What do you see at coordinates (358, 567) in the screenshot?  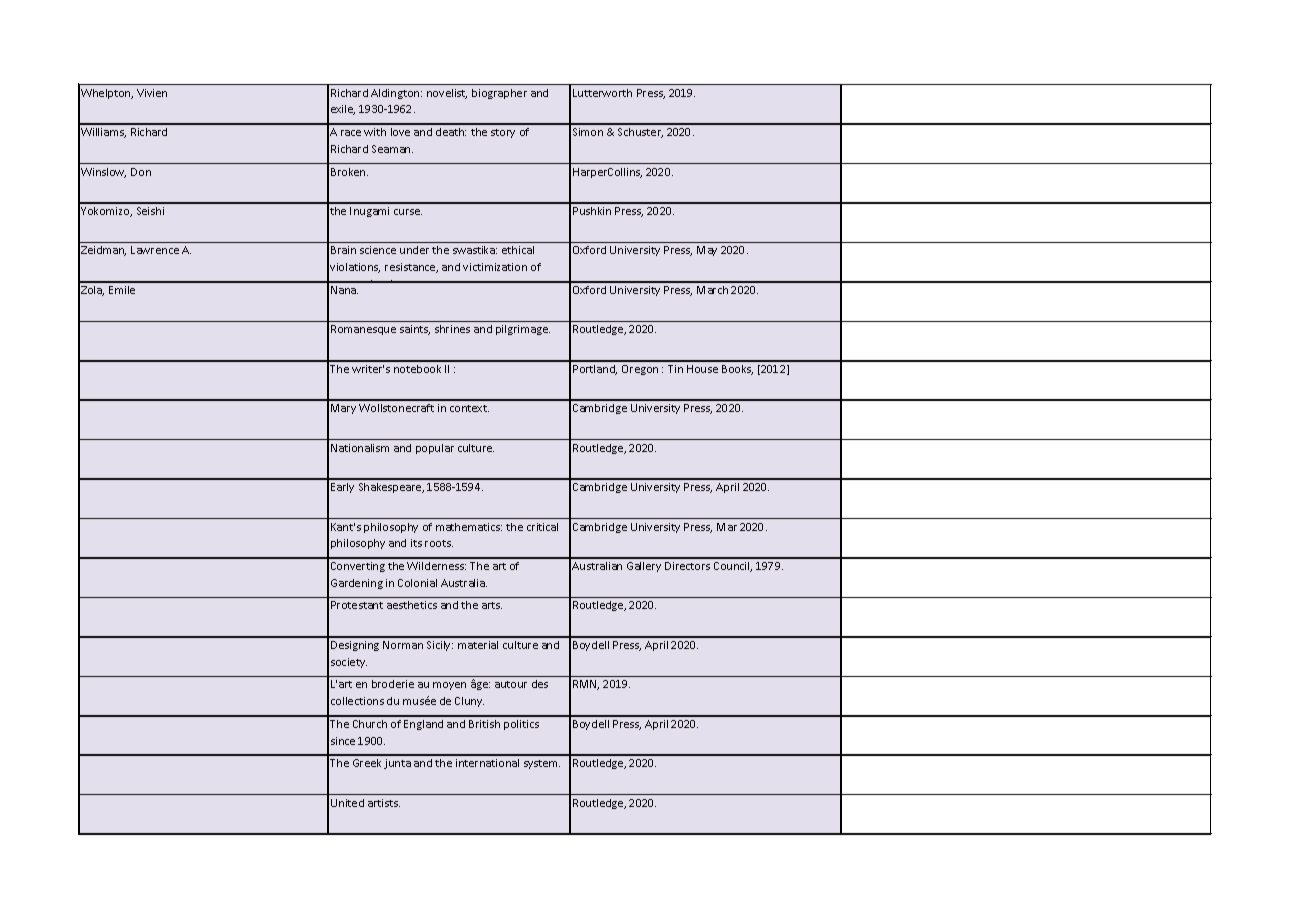 I see `Converting` at bounding box center [358, 567].
